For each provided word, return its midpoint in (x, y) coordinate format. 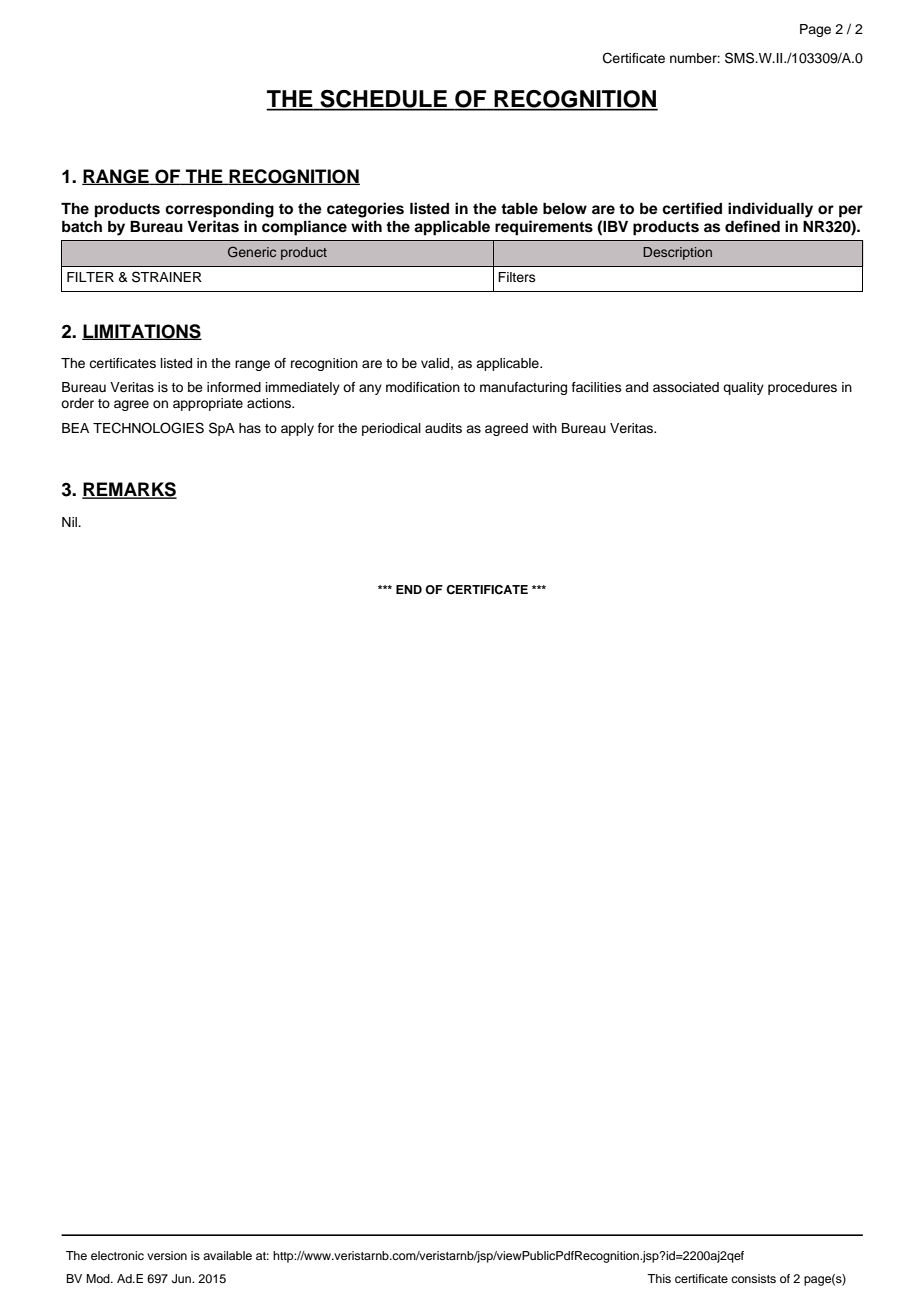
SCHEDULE (383, 100)
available (227, 1255)
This (659, 1278)
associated (686, 387)
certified (692, 208)
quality (743, 388)
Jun (182, 1279)
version (167, 1255)
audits (443, 428)
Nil (70, 522)
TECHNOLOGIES (148, 428)
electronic (117, 1255)
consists (753, 1278)
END (409, 589)
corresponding (219, 210)
